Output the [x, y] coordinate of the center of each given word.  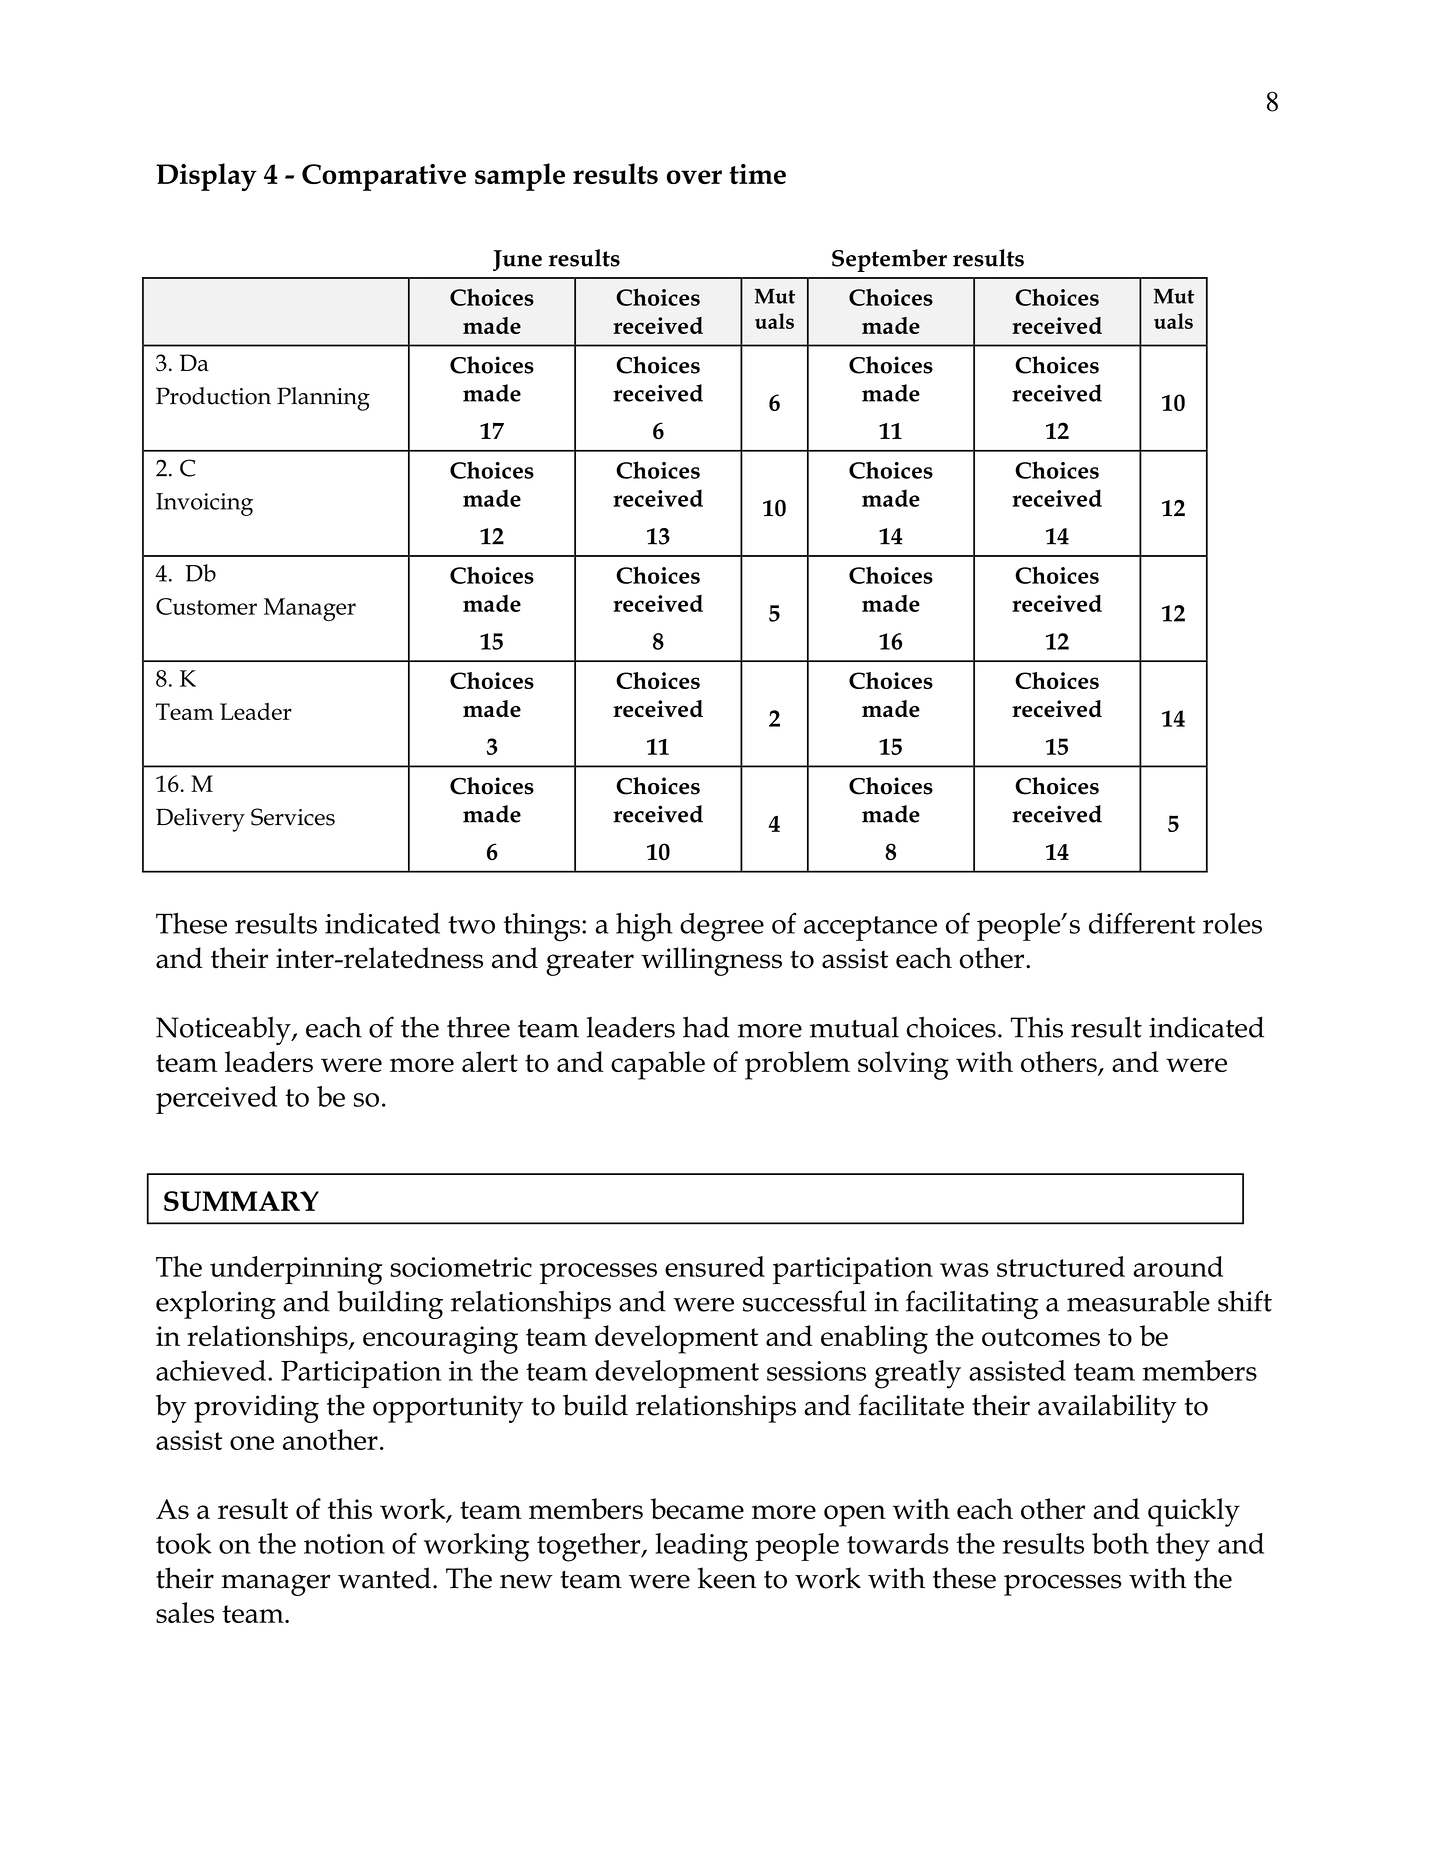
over [694, 177]
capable [658, 1065]
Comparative [384, 177]
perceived [216, 1100]
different [1142, 923]
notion [344, 1544]
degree [722, 927]
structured [1061, 1266]
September [889, 260]
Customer [206, 606]
